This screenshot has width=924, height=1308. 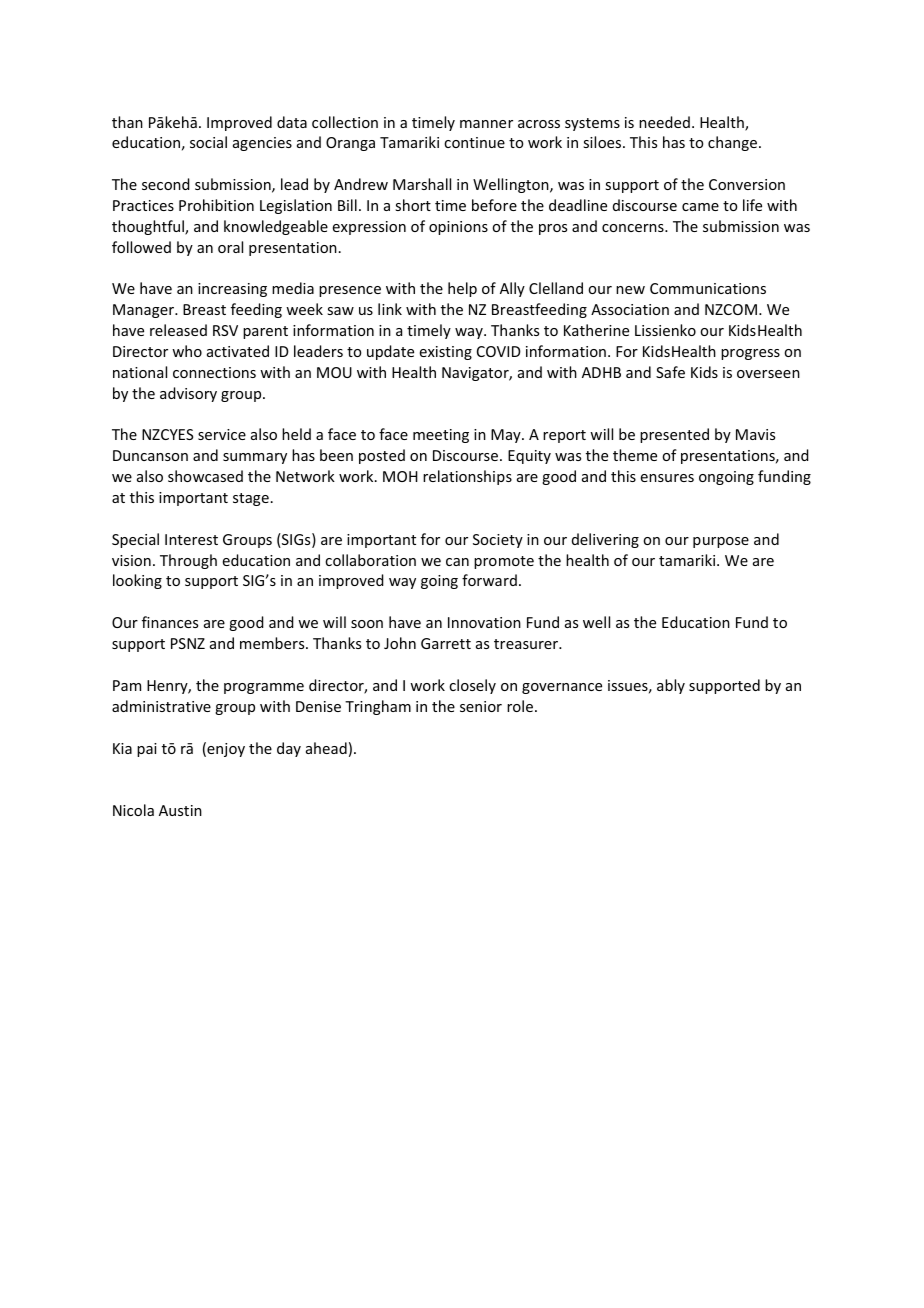 What do you see at coordinates (670, 372) in the screenshot?
I see `Safe` at bounding box center [670, 372].
